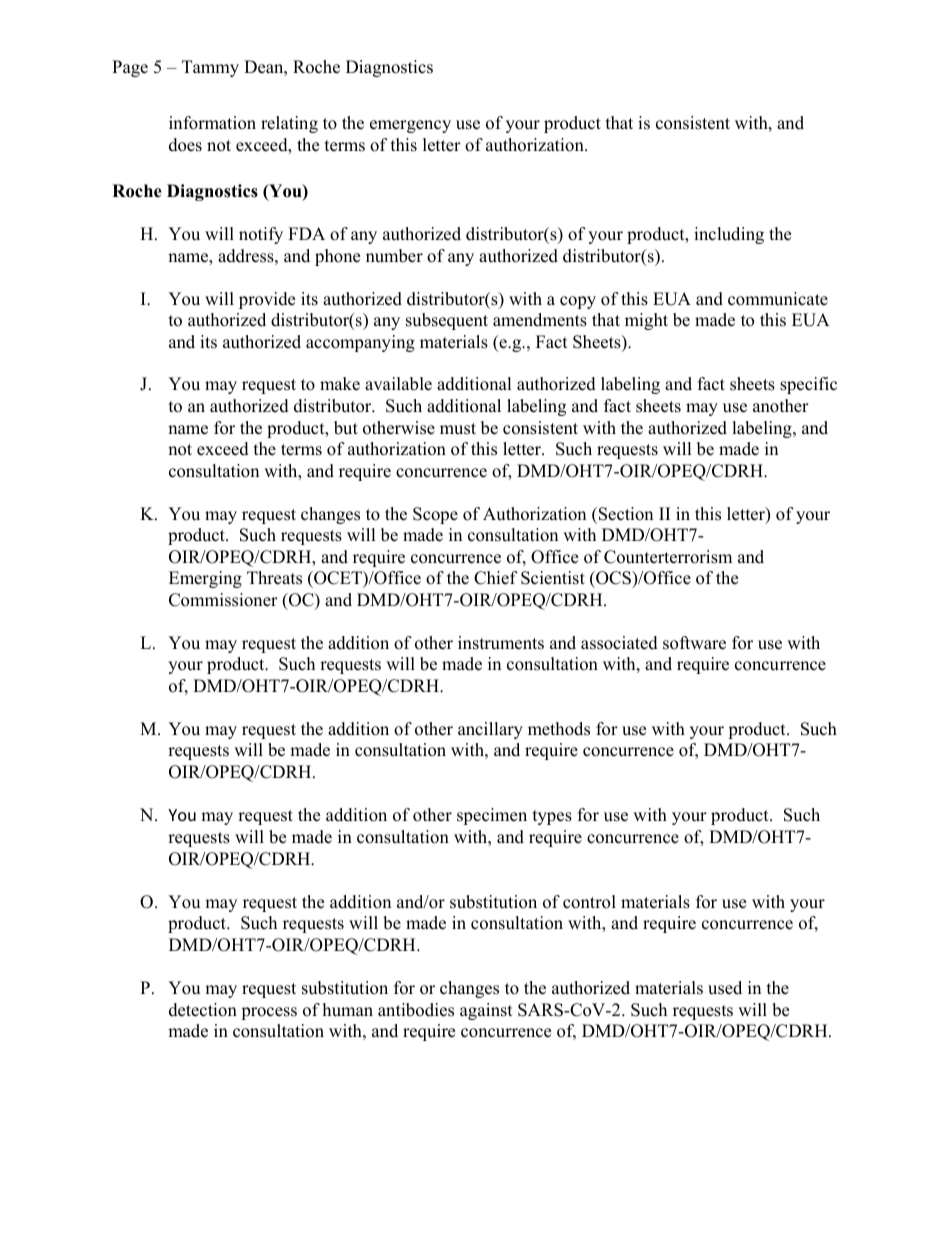 Image resolution: width=952 pixels, height=1235 pixels. What do you see at coordinates (490, 730) in the image?
I see `ancillary` at bounding box center [490, 730].
